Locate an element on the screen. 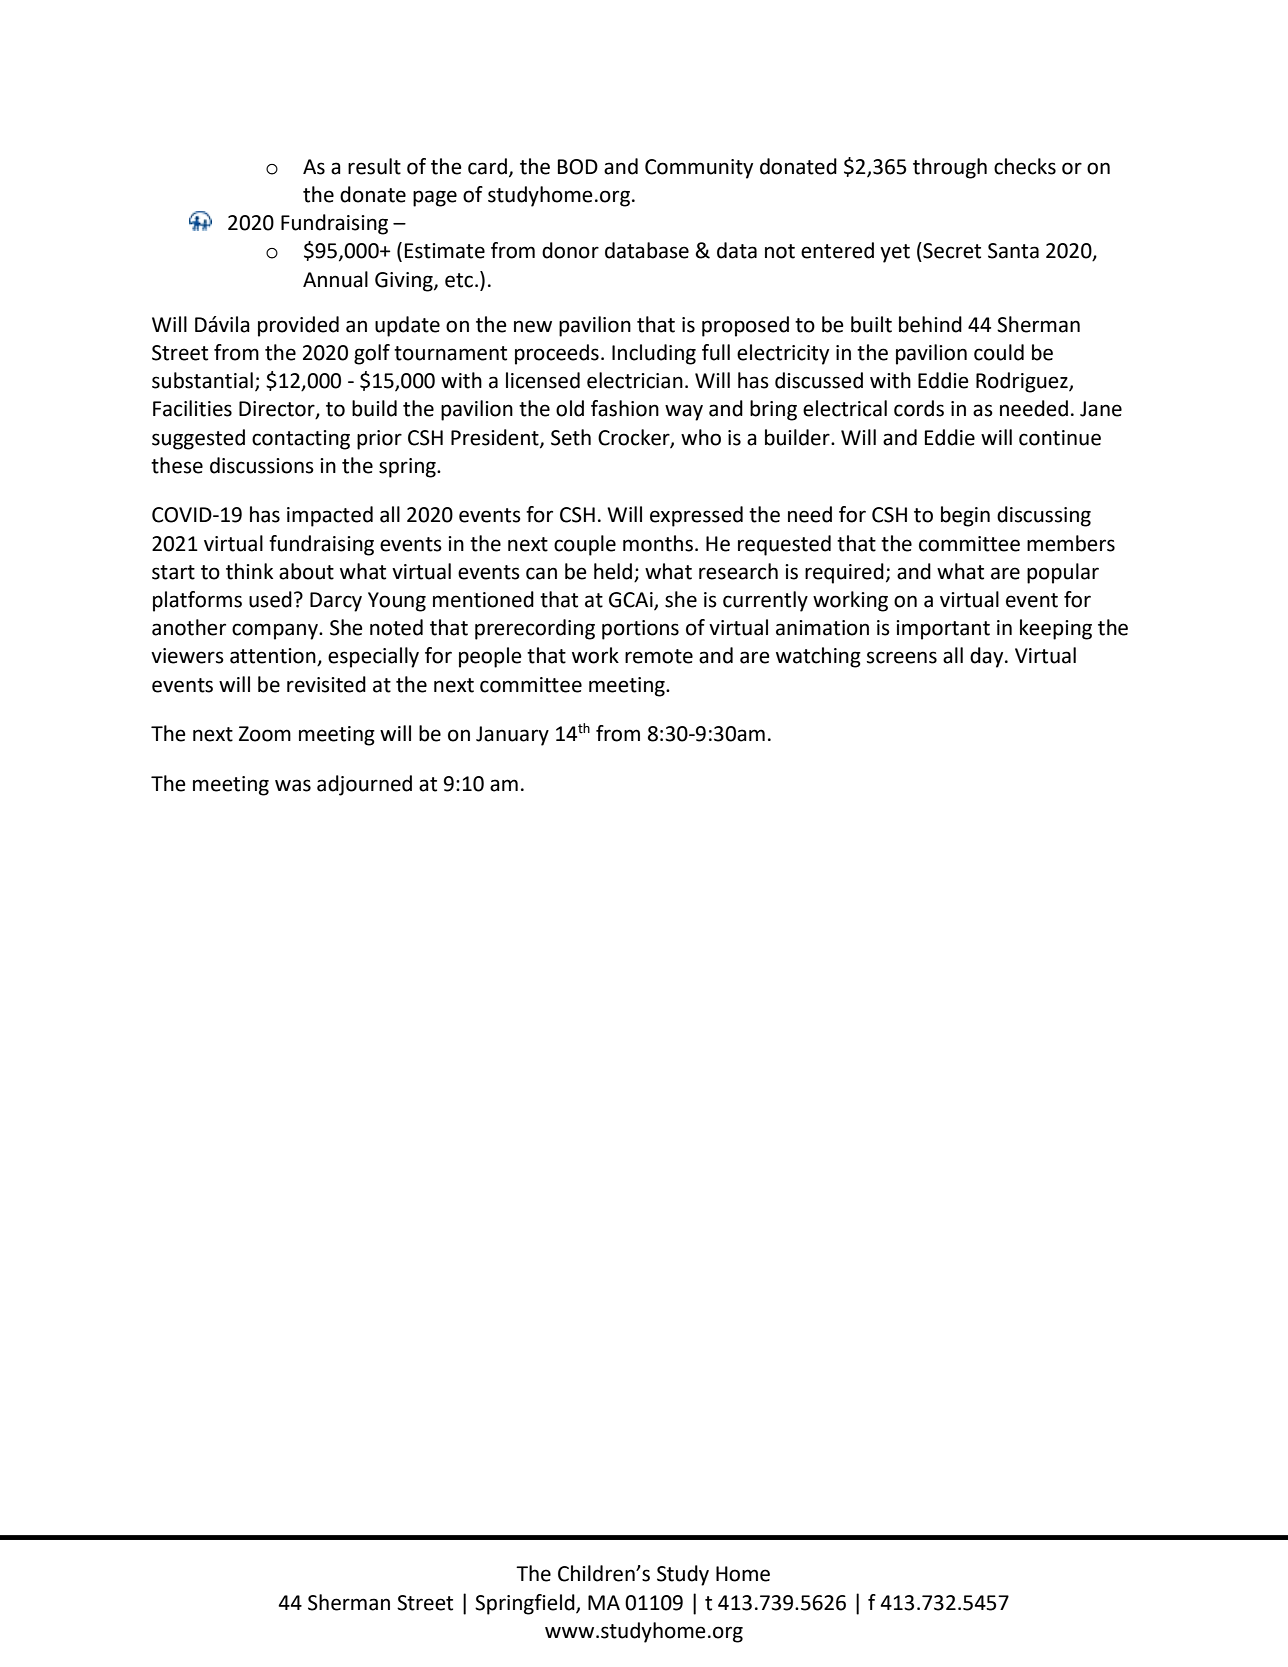 The image size is (1288, 1667). day is located at coordinates (988, 657).
